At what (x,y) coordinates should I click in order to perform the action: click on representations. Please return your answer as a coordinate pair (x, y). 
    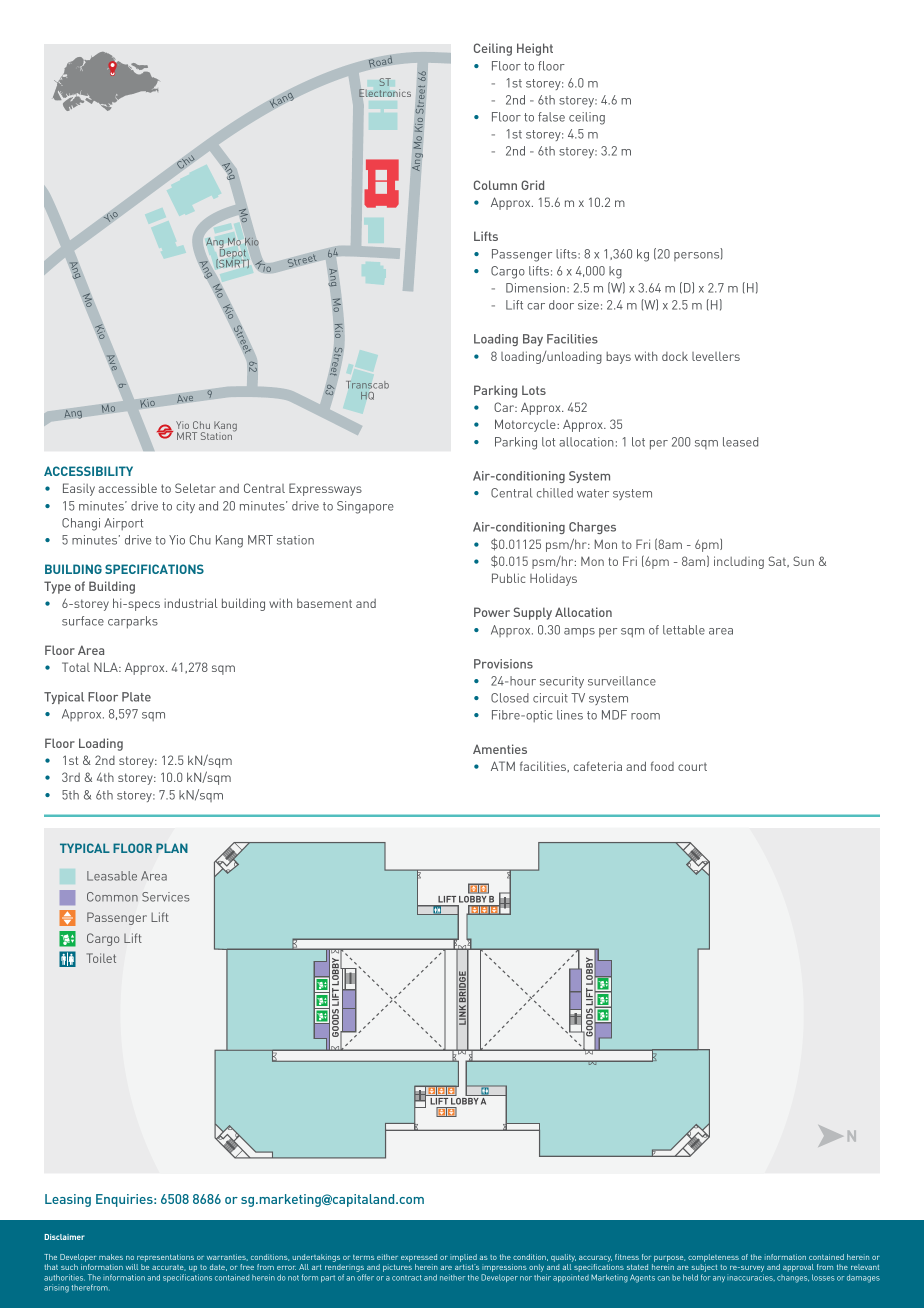
    Looking at the image, I should click on (165, 1259).
